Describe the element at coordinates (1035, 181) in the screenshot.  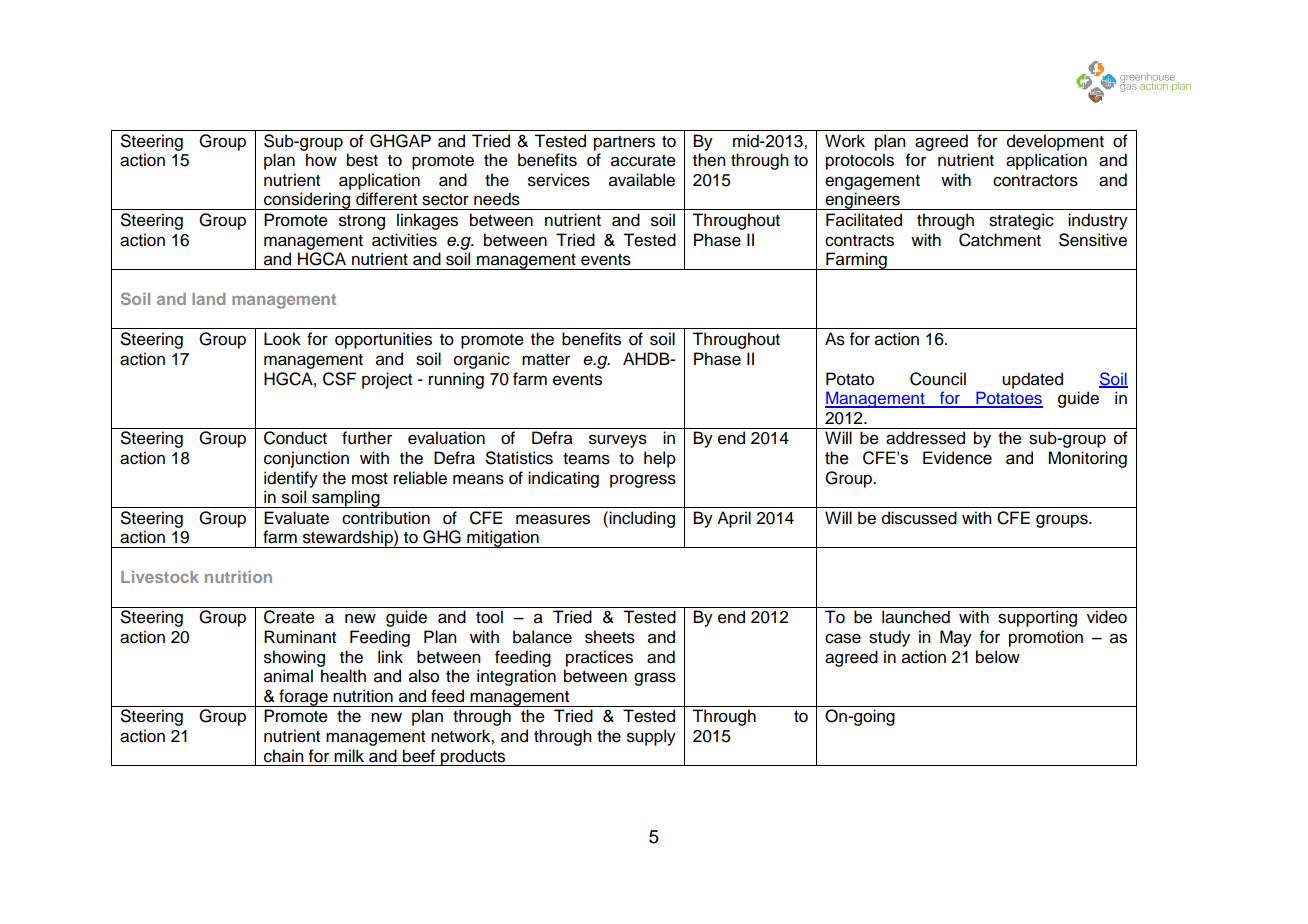
I see `contractors` at that location.
